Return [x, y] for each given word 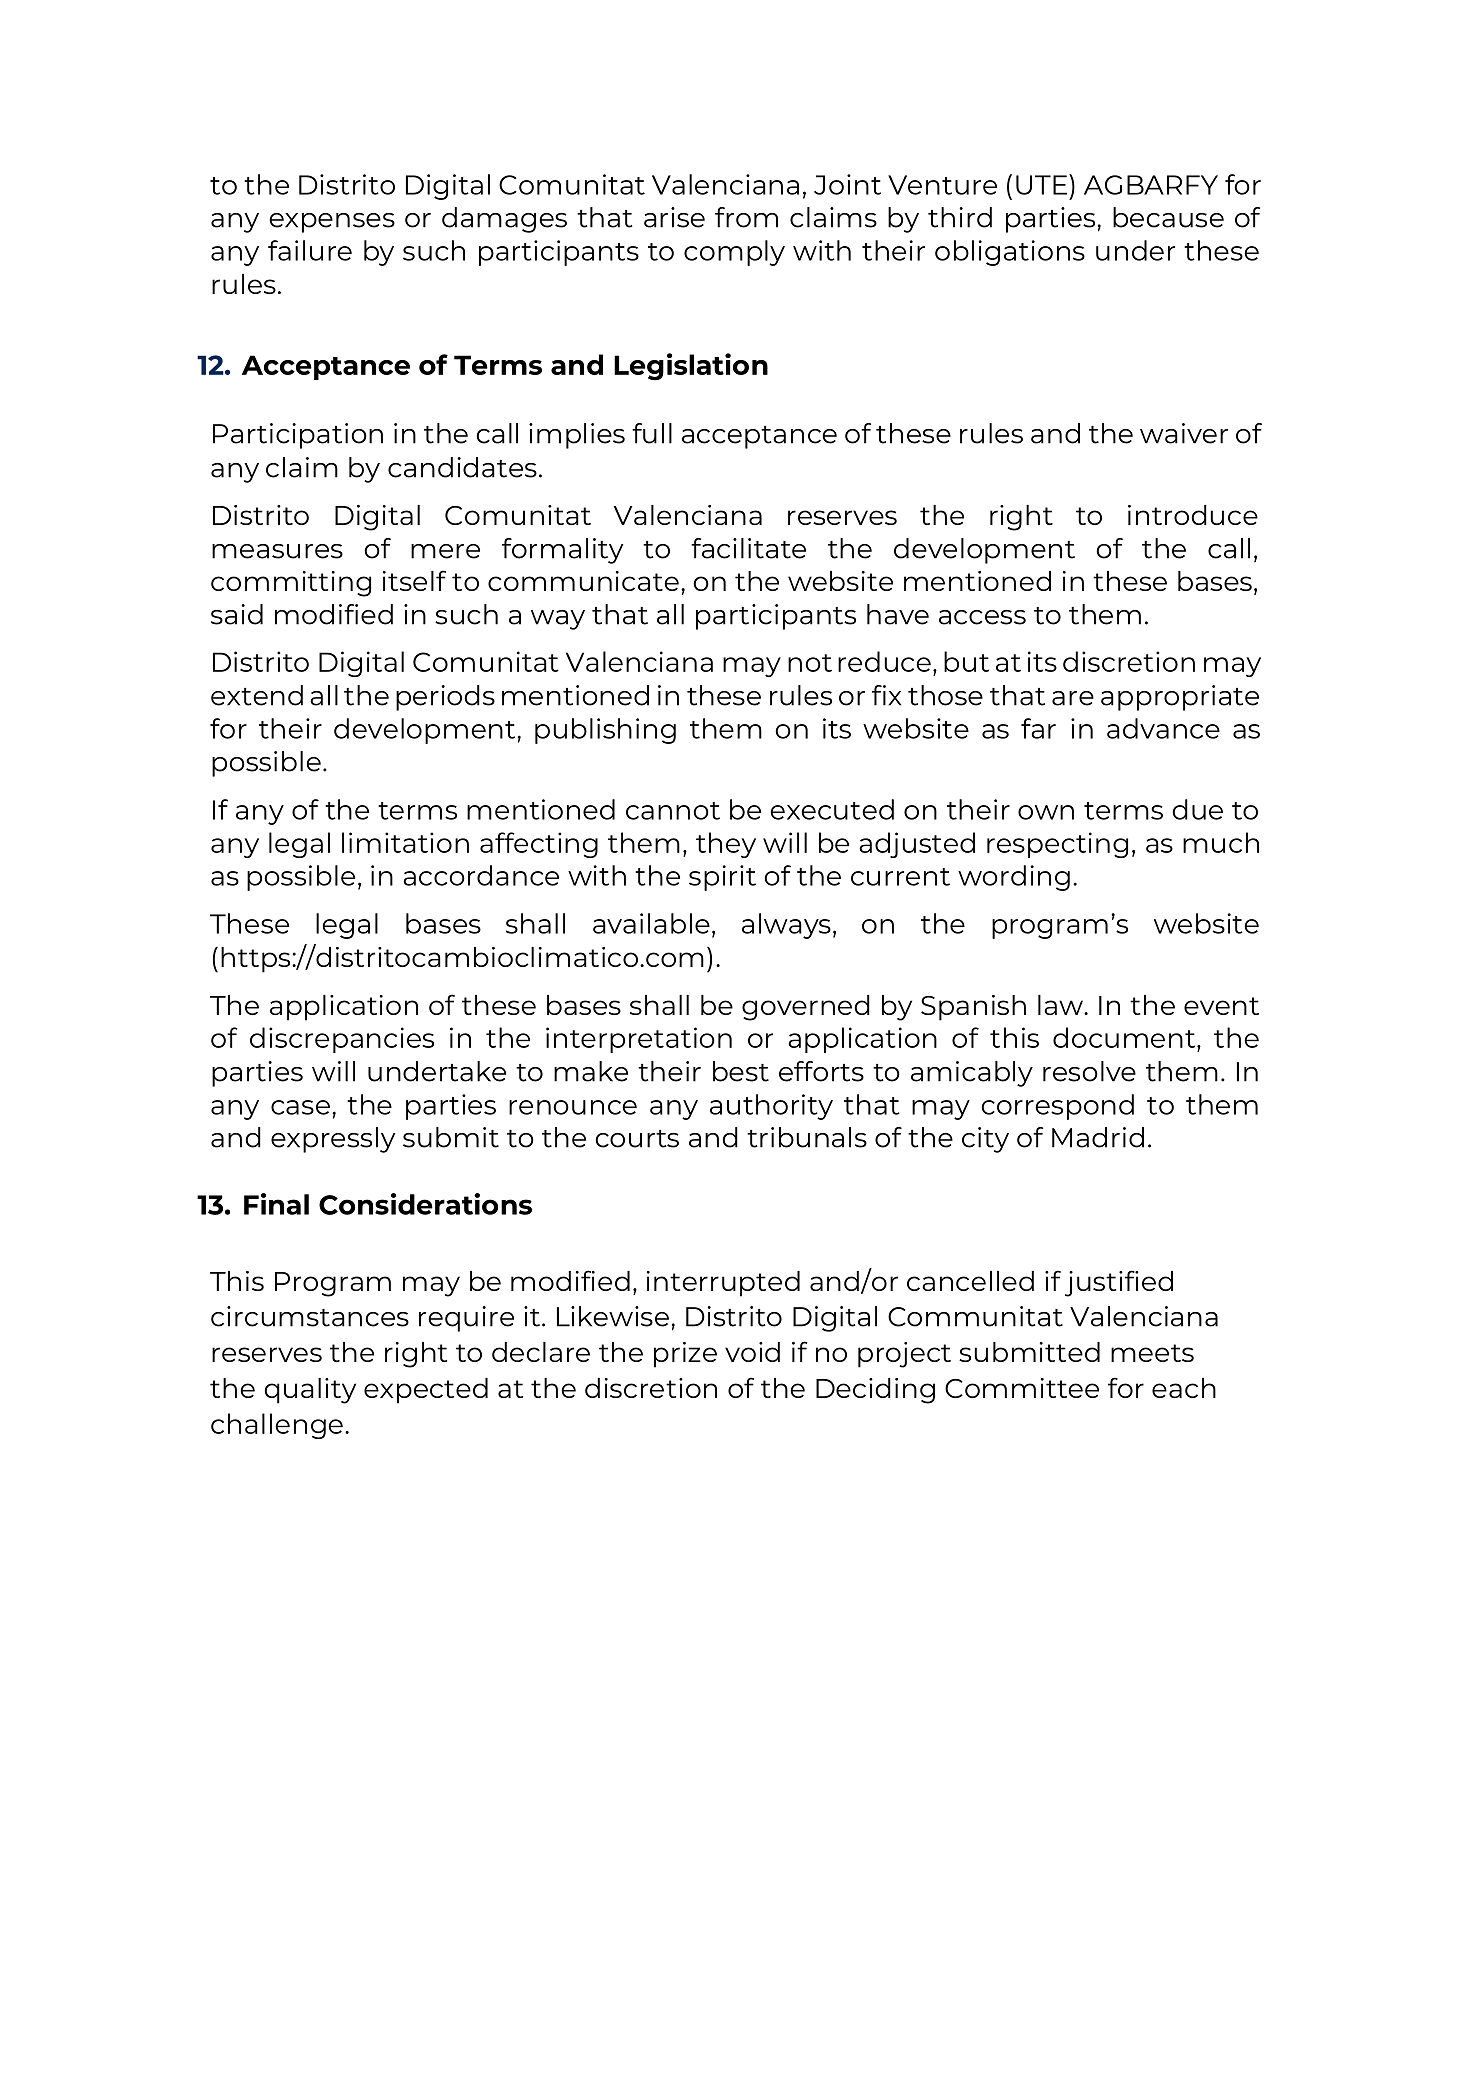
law [1061, 1005]
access [982, 617]
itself [414, 580]
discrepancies [342, 1040]
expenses [332, 223]
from [746, 217]
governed [806, 1008]
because [1168, 217]
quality [310, 1391]
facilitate [748, 548]
